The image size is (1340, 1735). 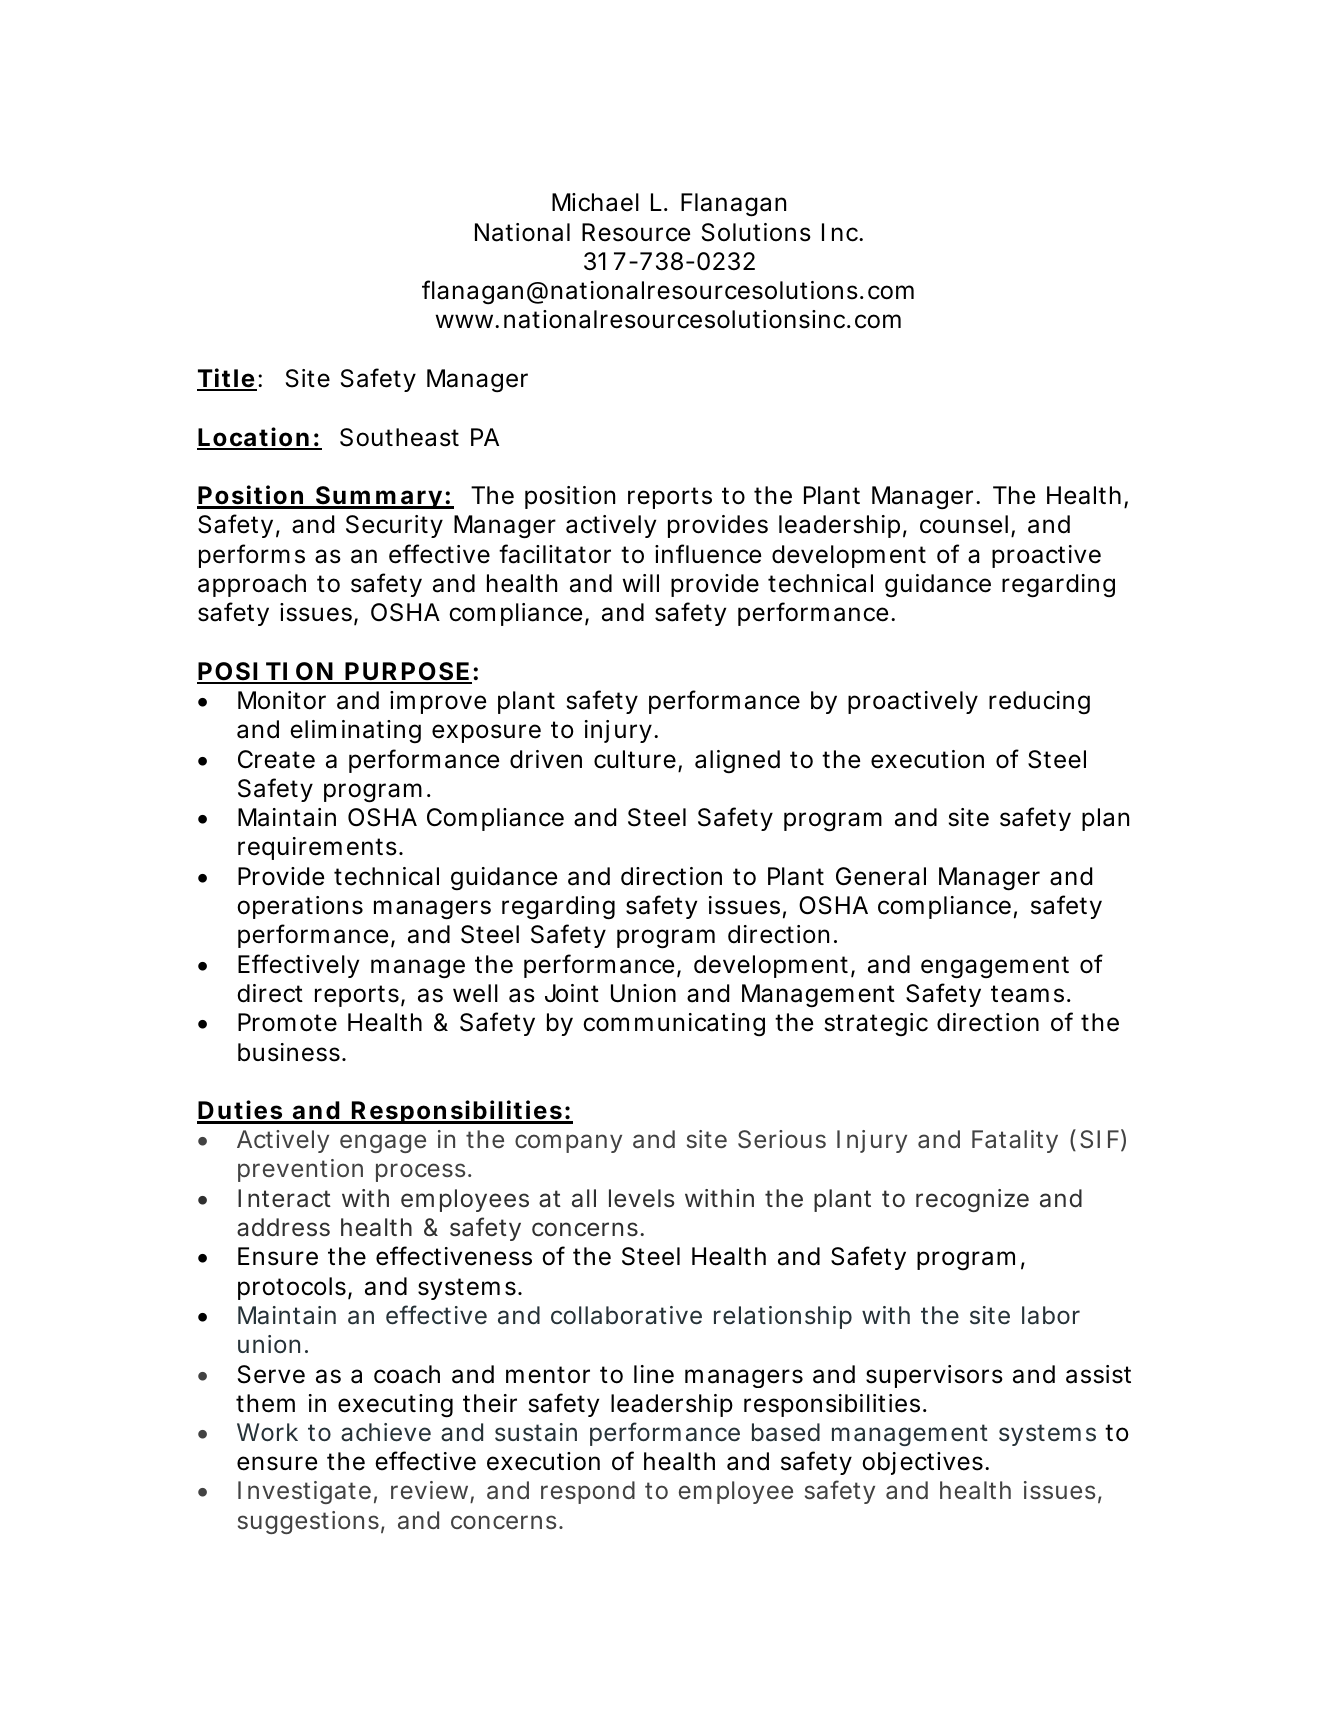 What do you see at coordinates (641, 1198) in the screenshot?
I see `levels` at bounding box center [641, 1198].
